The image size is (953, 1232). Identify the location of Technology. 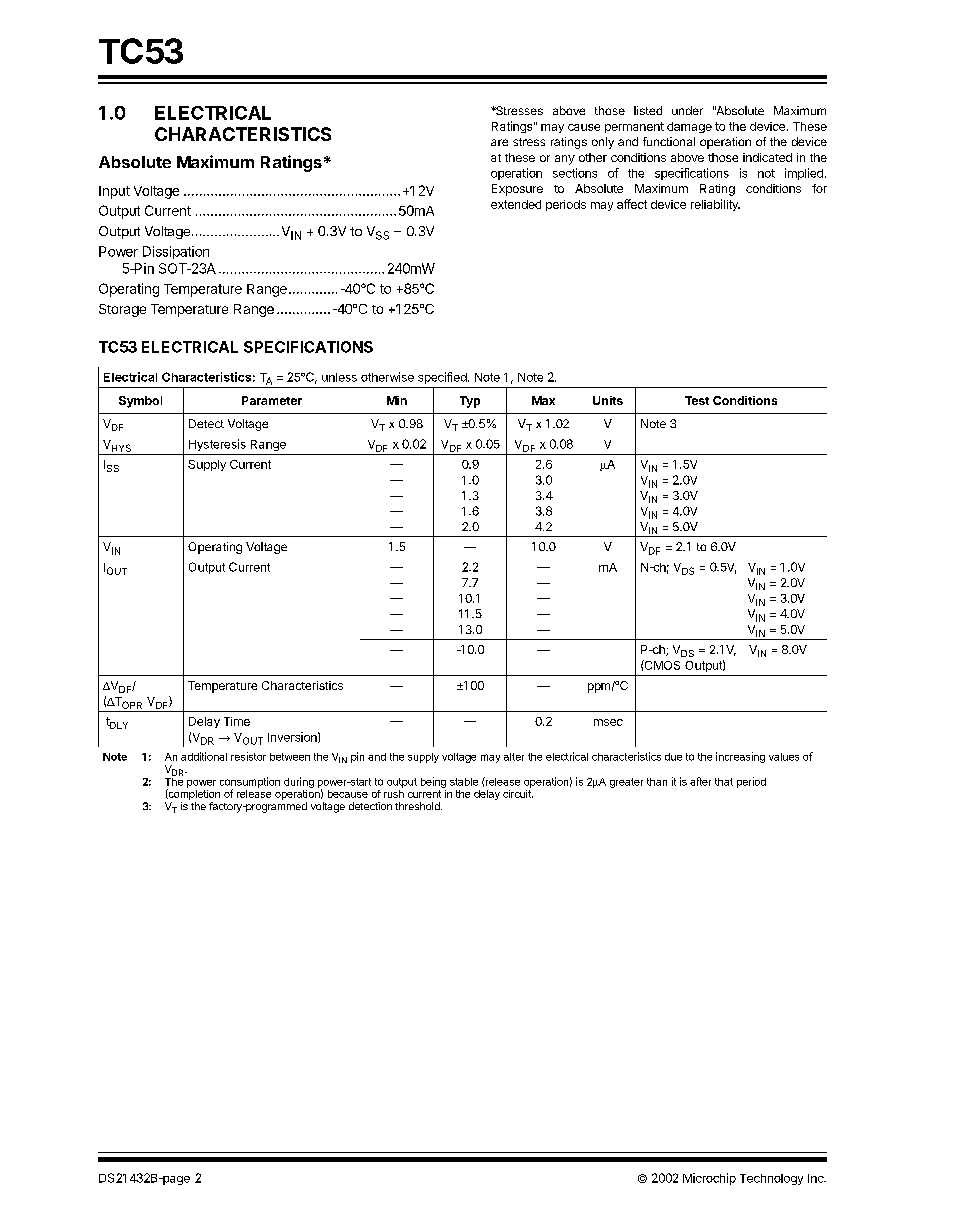
(771, 1179).
